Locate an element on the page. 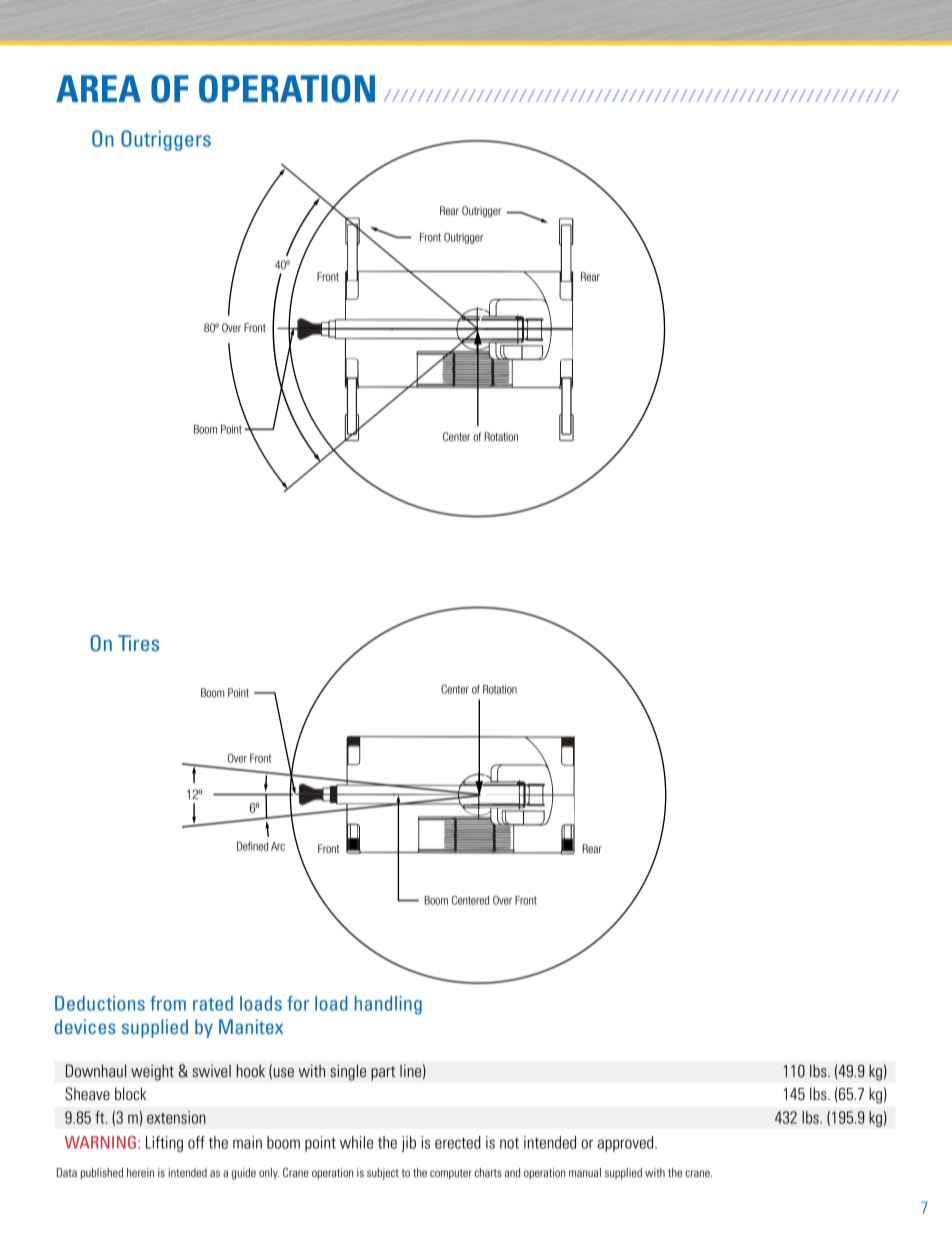 Image resolution: width=952 pixels, height=1233 pixels. Arc is located at coordinates (278, 846).
